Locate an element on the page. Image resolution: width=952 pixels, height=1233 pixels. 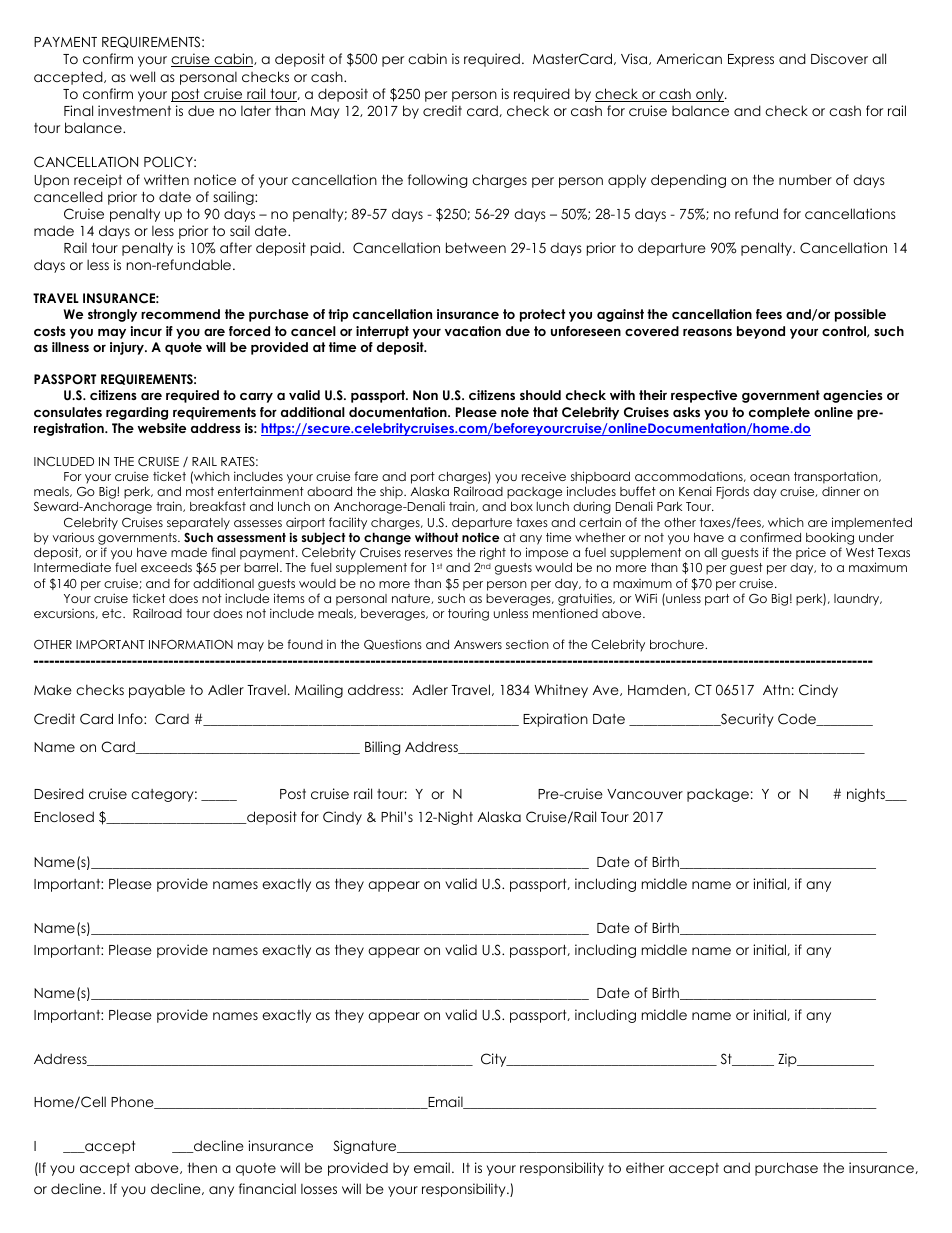
laundry is located at coordinates (858, 600).
